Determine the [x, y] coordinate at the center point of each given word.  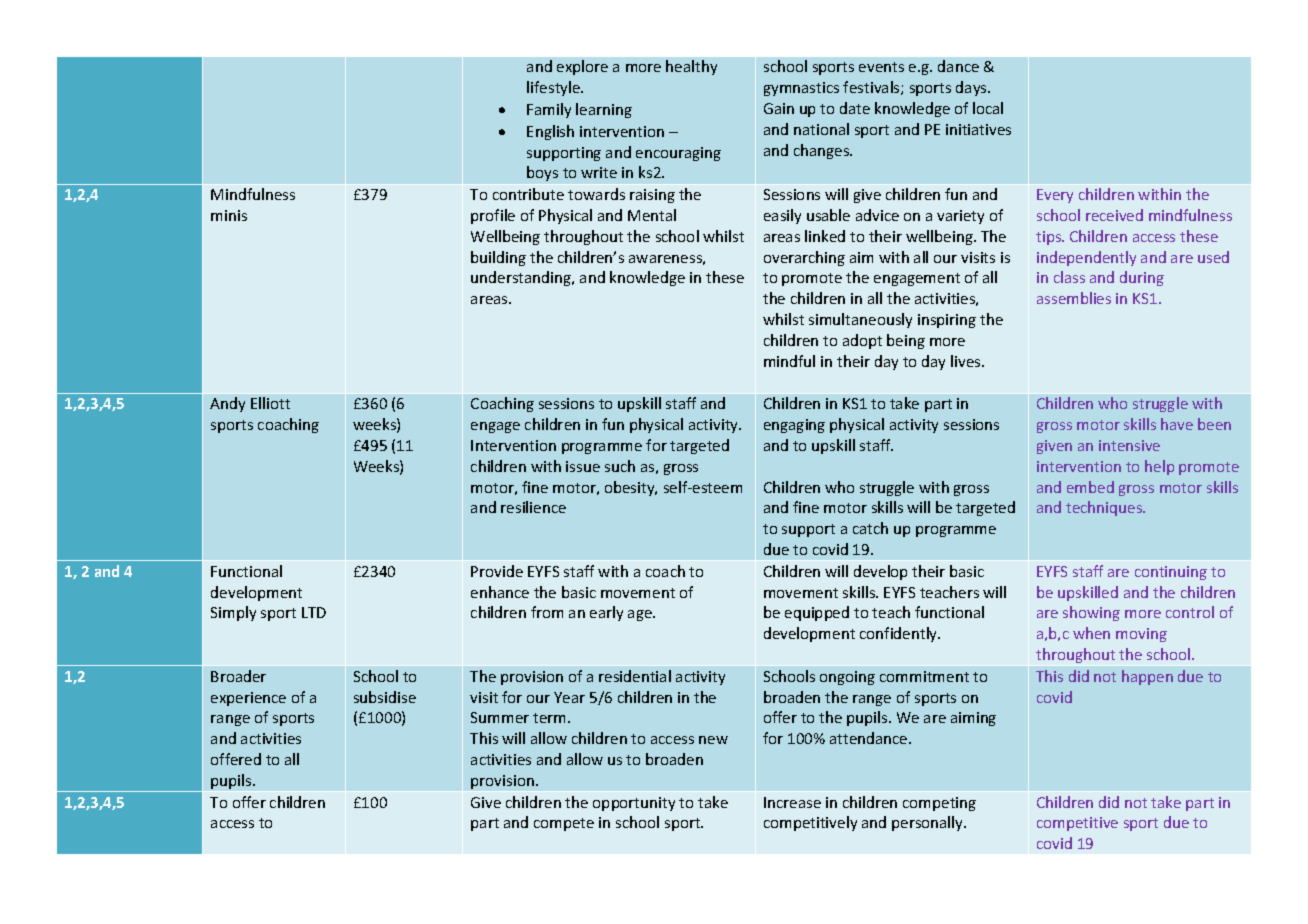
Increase [792, 802]
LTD [314, 612]
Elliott [270, 403]
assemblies [1074, 298]
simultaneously [860, 320]
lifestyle [555, 88]
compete [564, 824]
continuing [1171, 573]
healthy [691, 67]
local [988, 108]
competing [939, 804]
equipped [817, 613]
